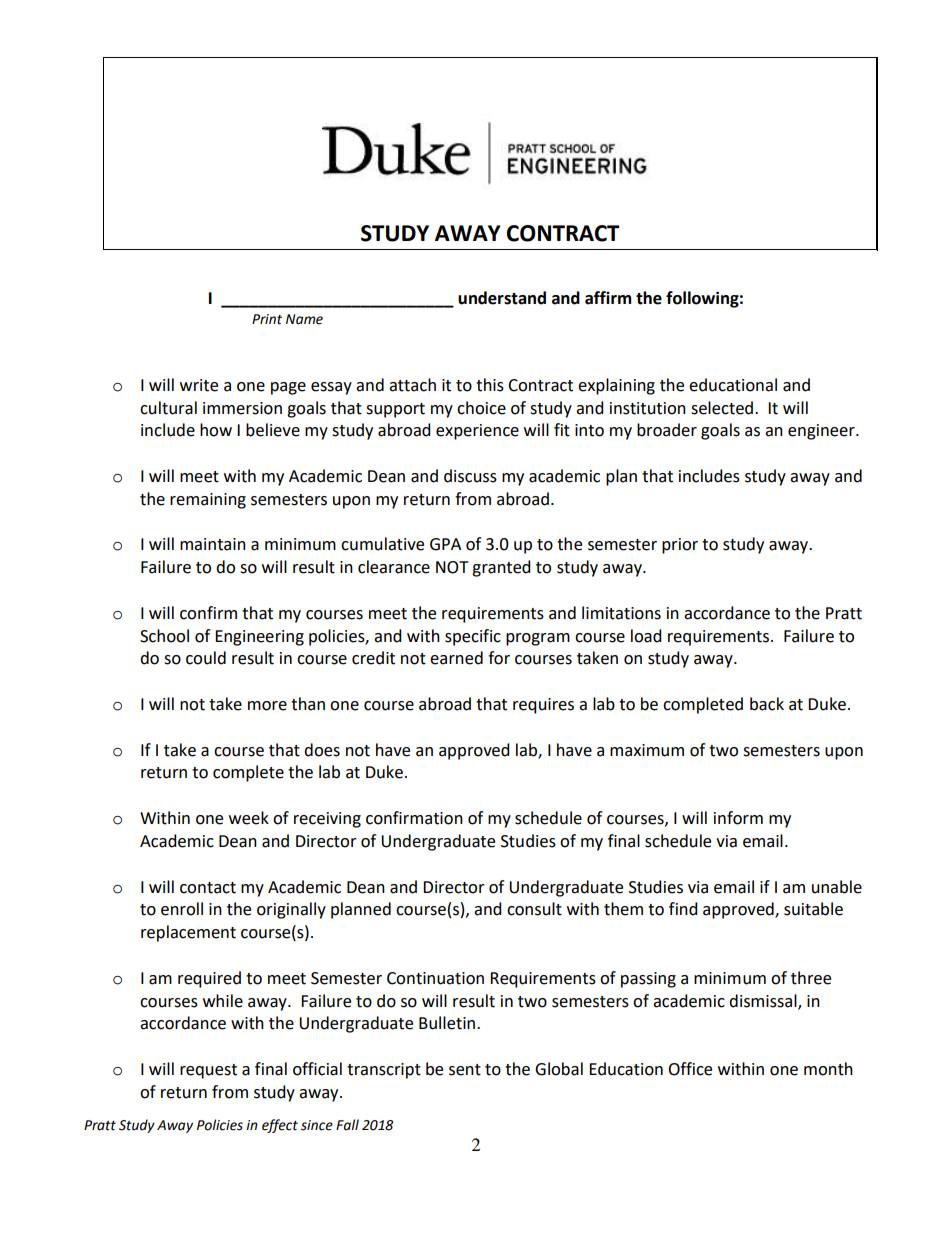 The height and width of the image is (1233, 952). I want to click on effect, so click(280, 1126).
